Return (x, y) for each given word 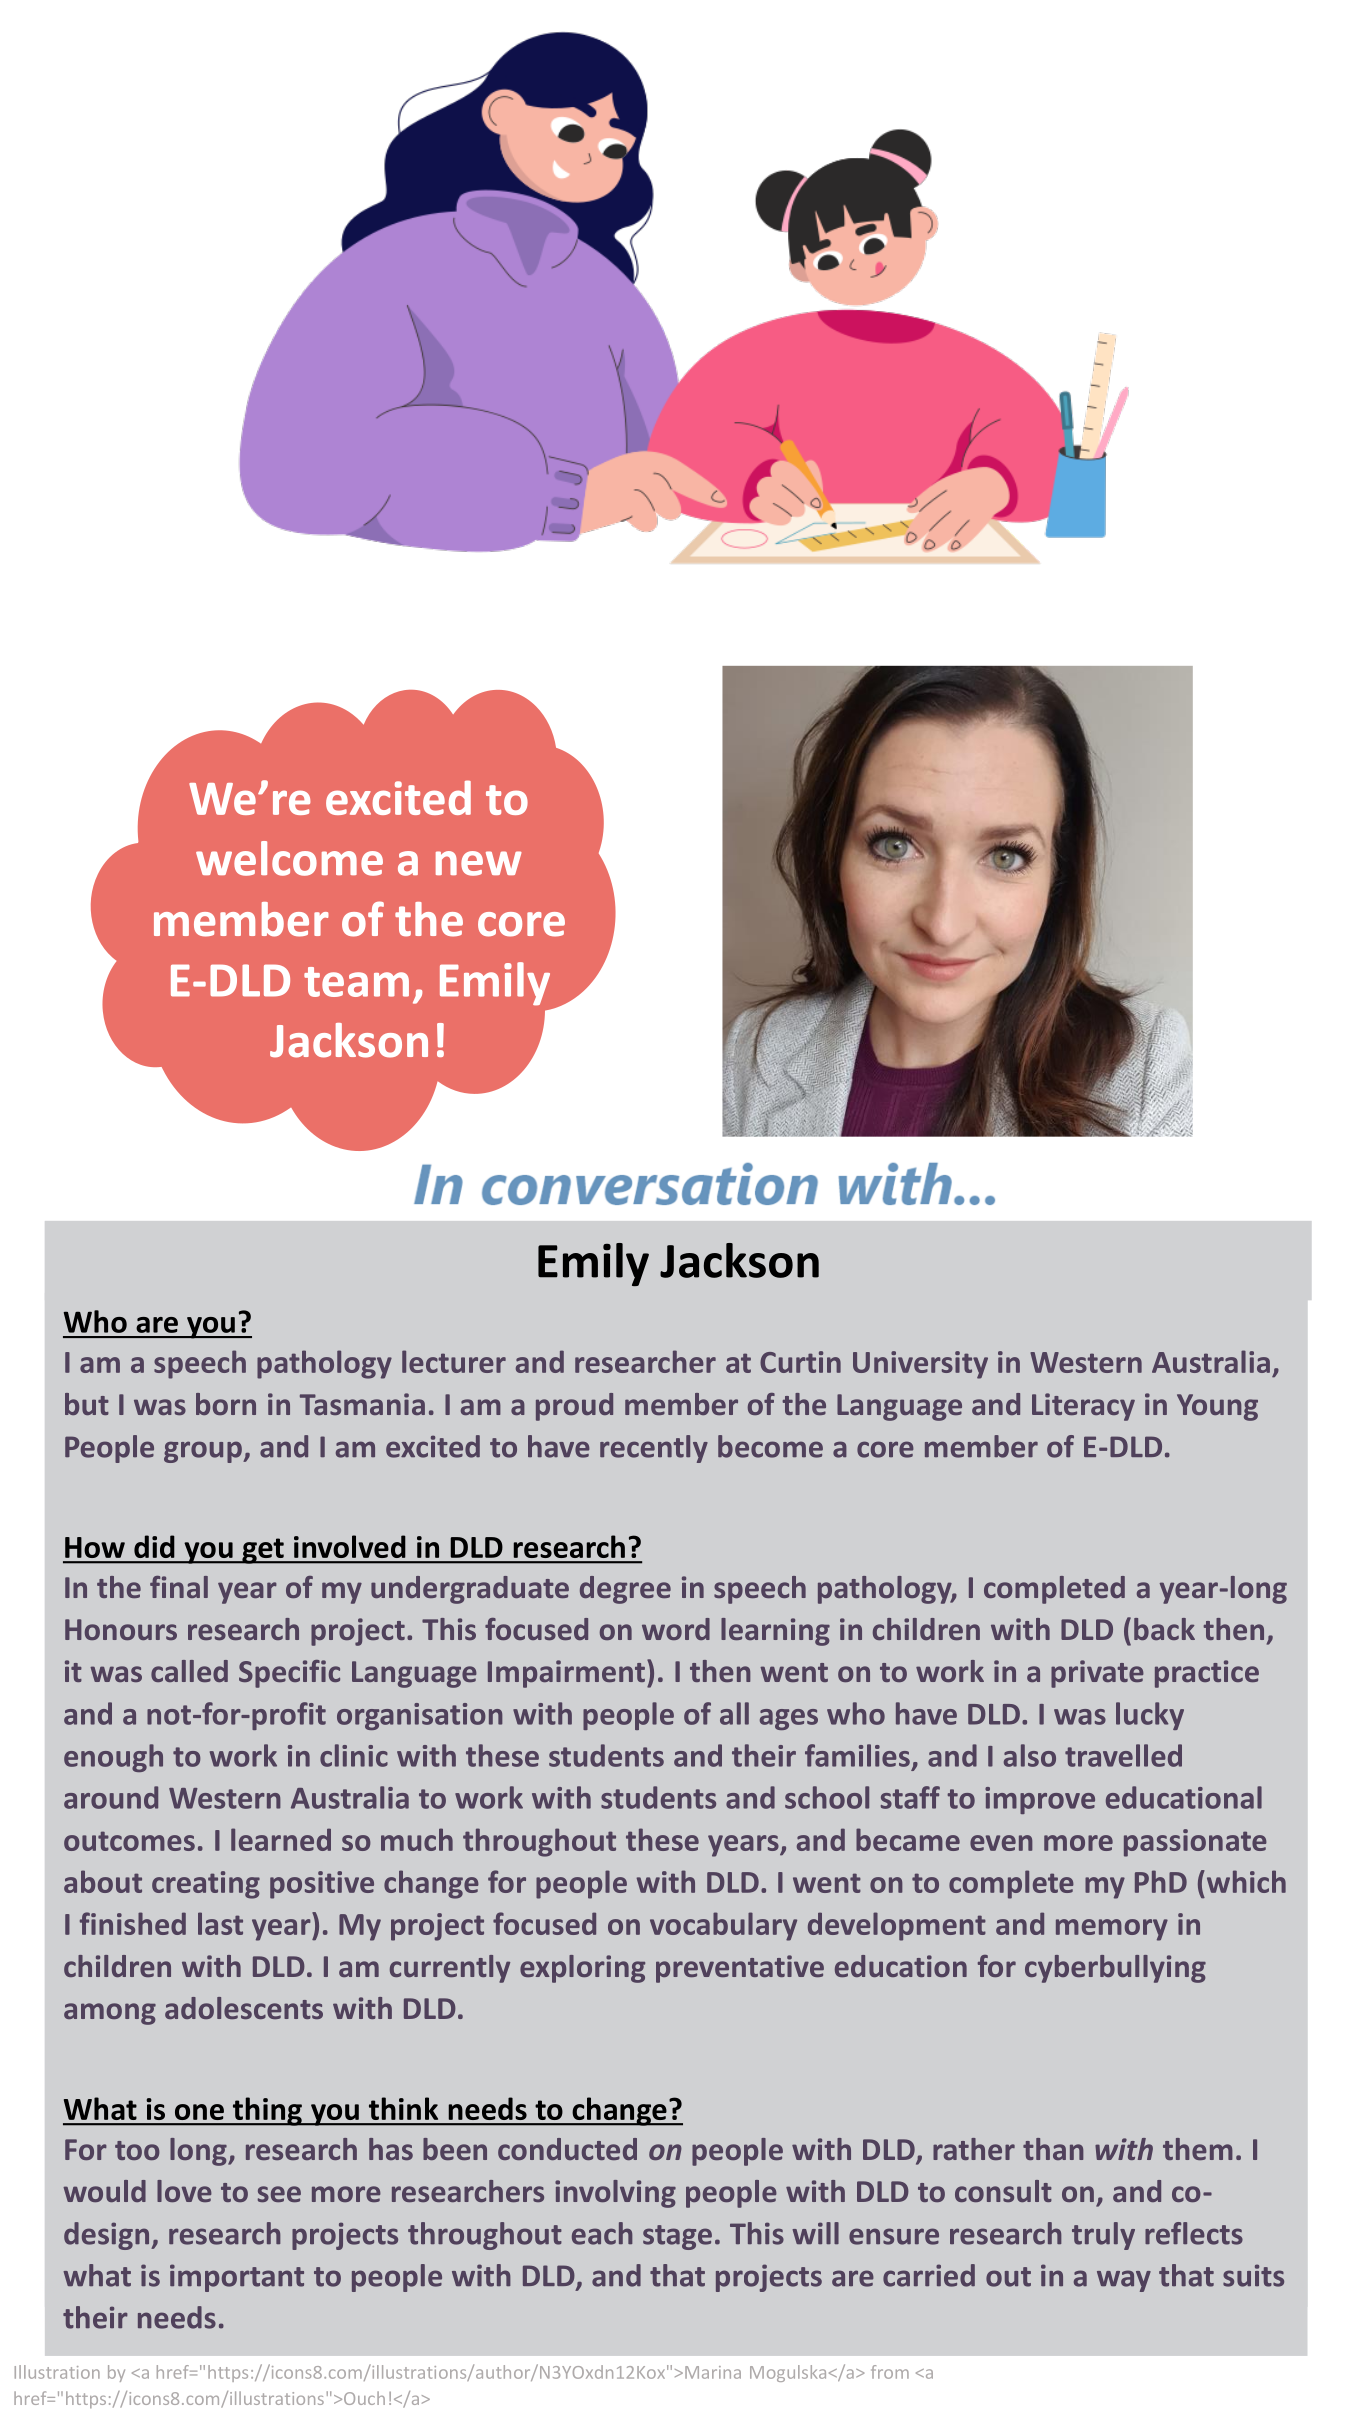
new (479, 863)
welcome (289, 858)
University (920, 1365)
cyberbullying (1115, 1969)
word (676, 1629)
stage (677, 2237)
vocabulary (723, 1926)
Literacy (1083, 1407)
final (179, 1587)
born (226, 1404)
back (1164, 1629)
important (237, 2278)
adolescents (244, 2008)
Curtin (800, 1362)
